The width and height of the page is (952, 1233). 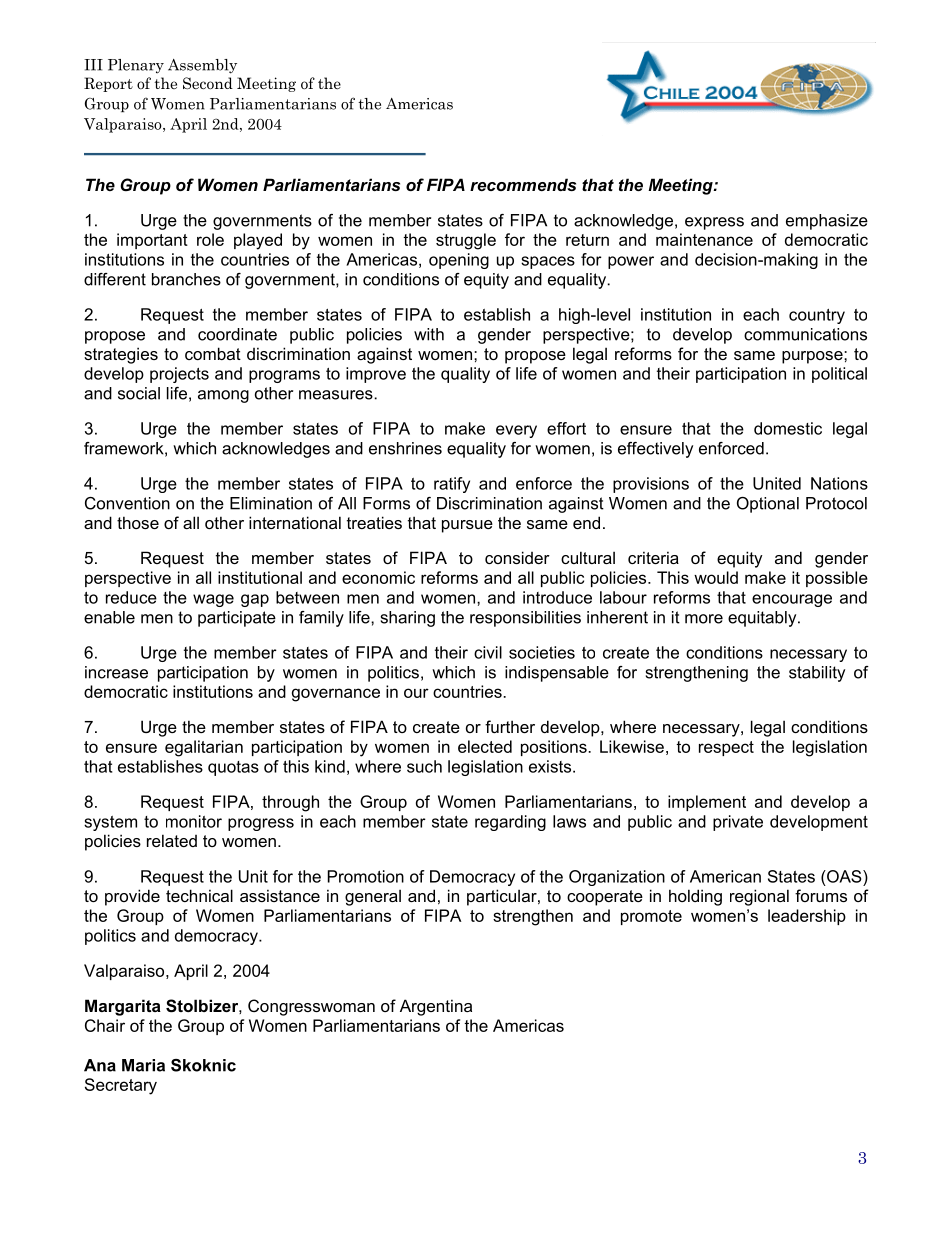 What do you see at coordinates (523, 184) in the page?
I see `recommends` at bounding box center [523, 184].
